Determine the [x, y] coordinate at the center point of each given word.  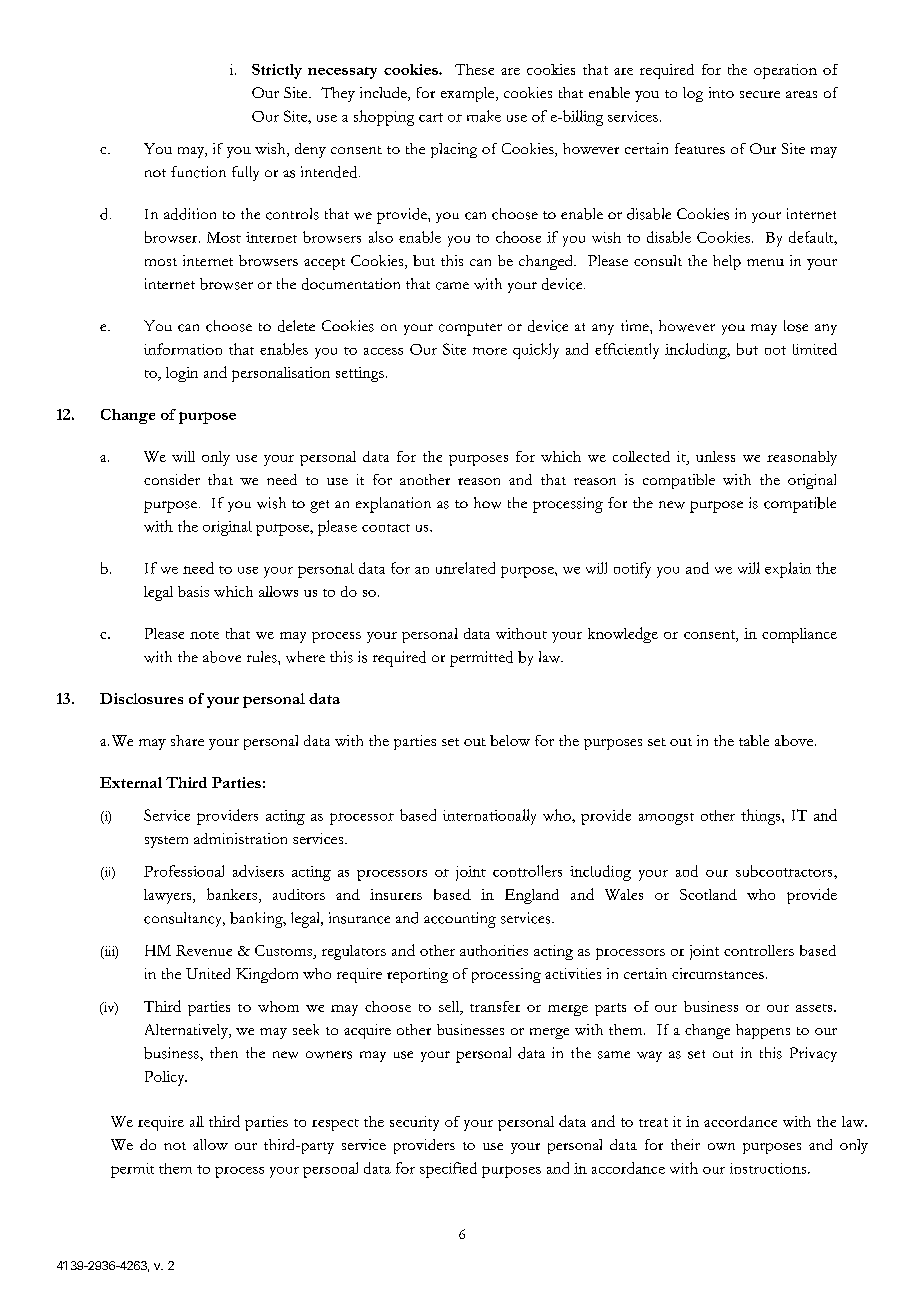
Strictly [277, 71]
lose [796, 326]
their [685, 1144]
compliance [799, 635]
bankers [233, 895]
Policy [166, 1078]
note [204, 635]
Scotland [708, 894]
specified [448, 1170]
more [490, 351]
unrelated [465, 568]
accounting [460, 920]
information [183, 349]
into [721, 92]
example [469, 94]
